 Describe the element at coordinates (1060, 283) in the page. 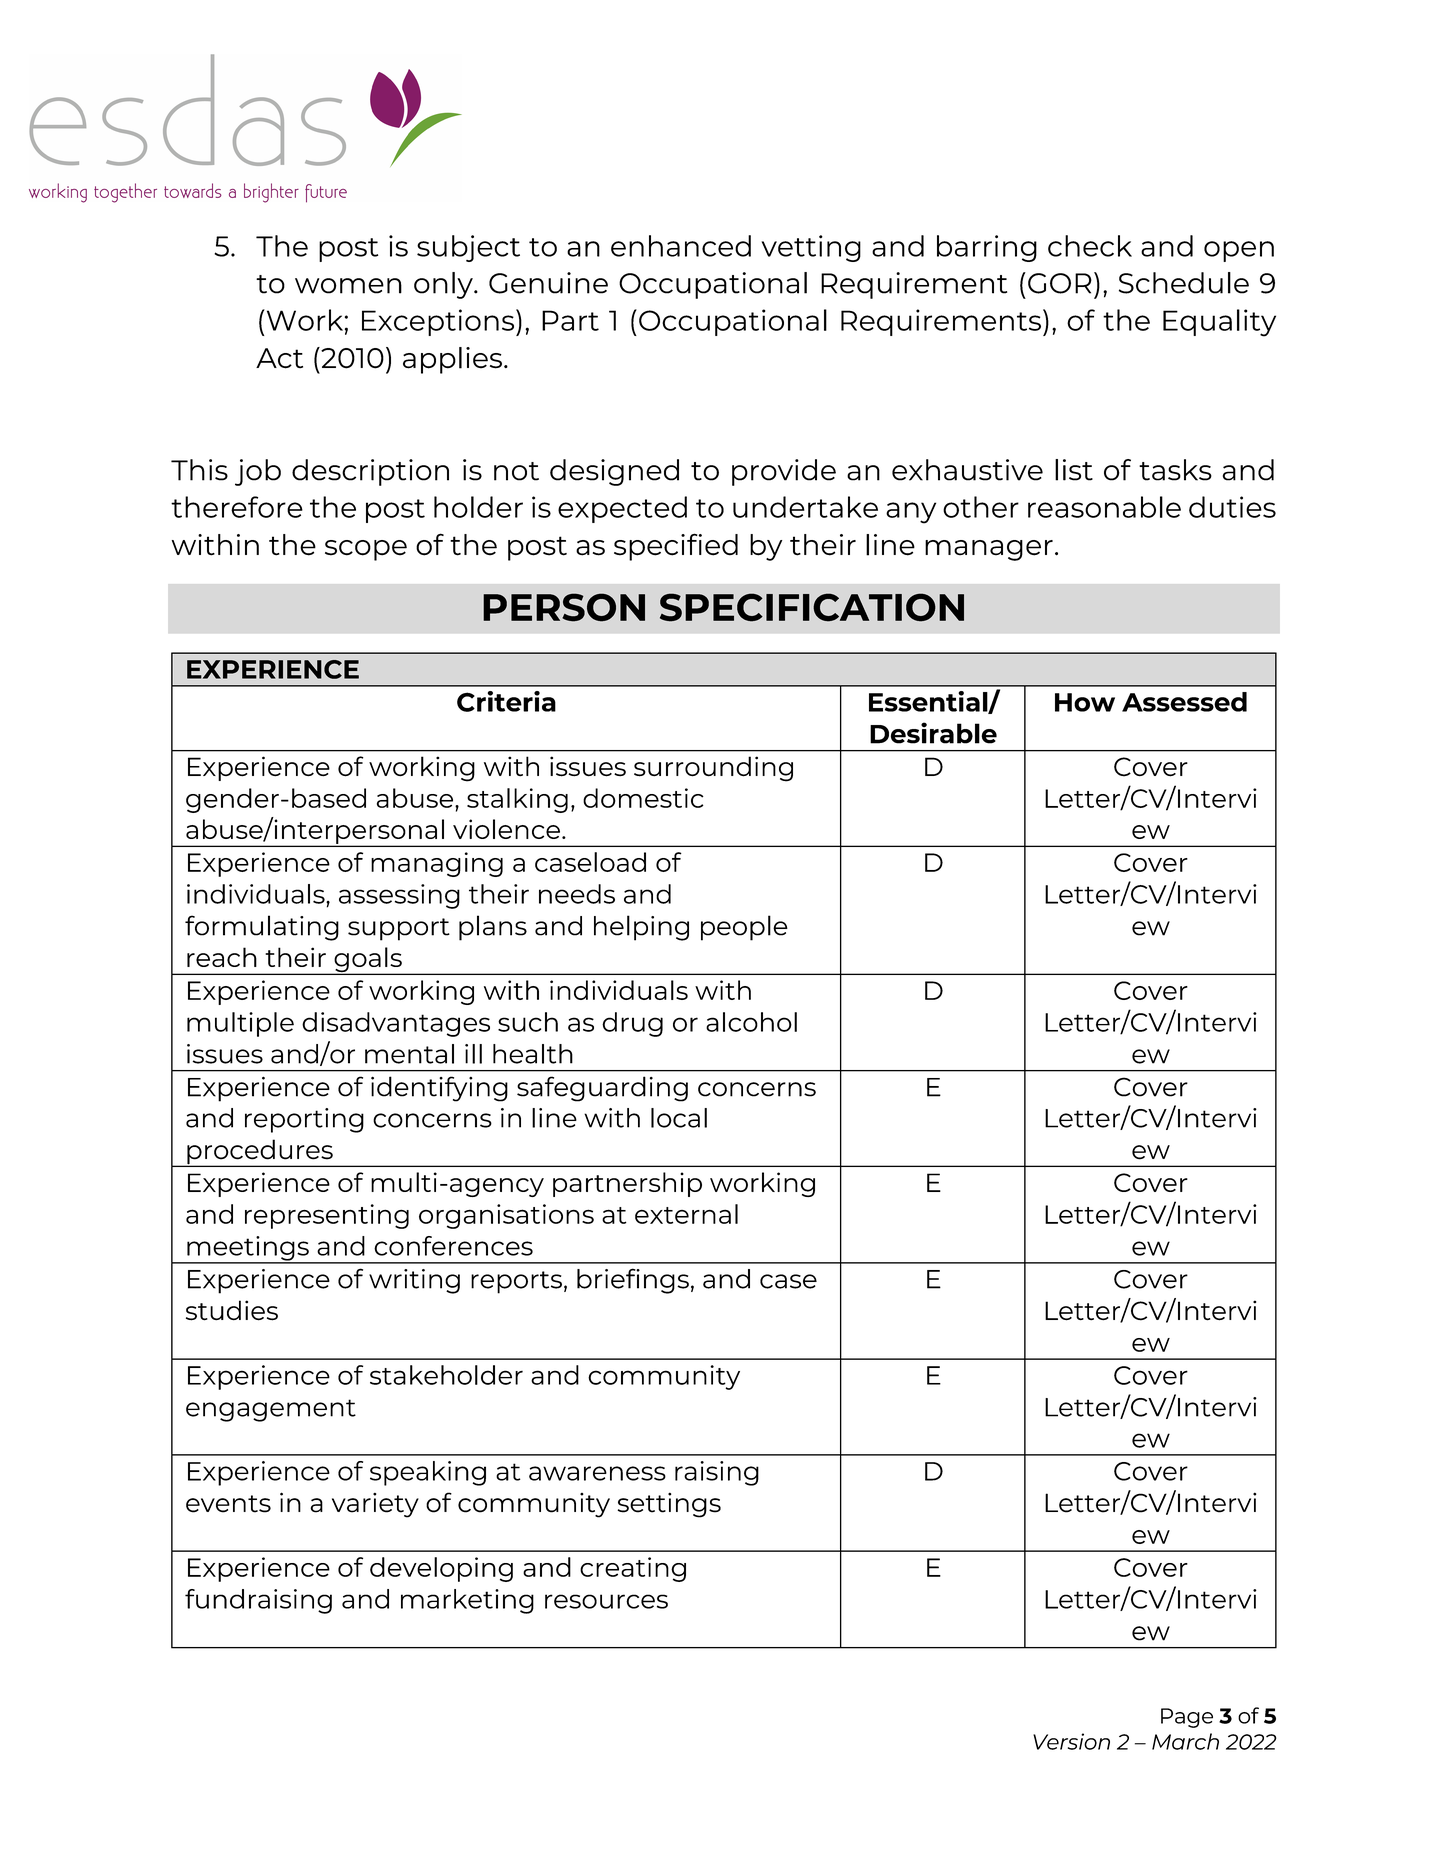

I see `GOR` at that location.
